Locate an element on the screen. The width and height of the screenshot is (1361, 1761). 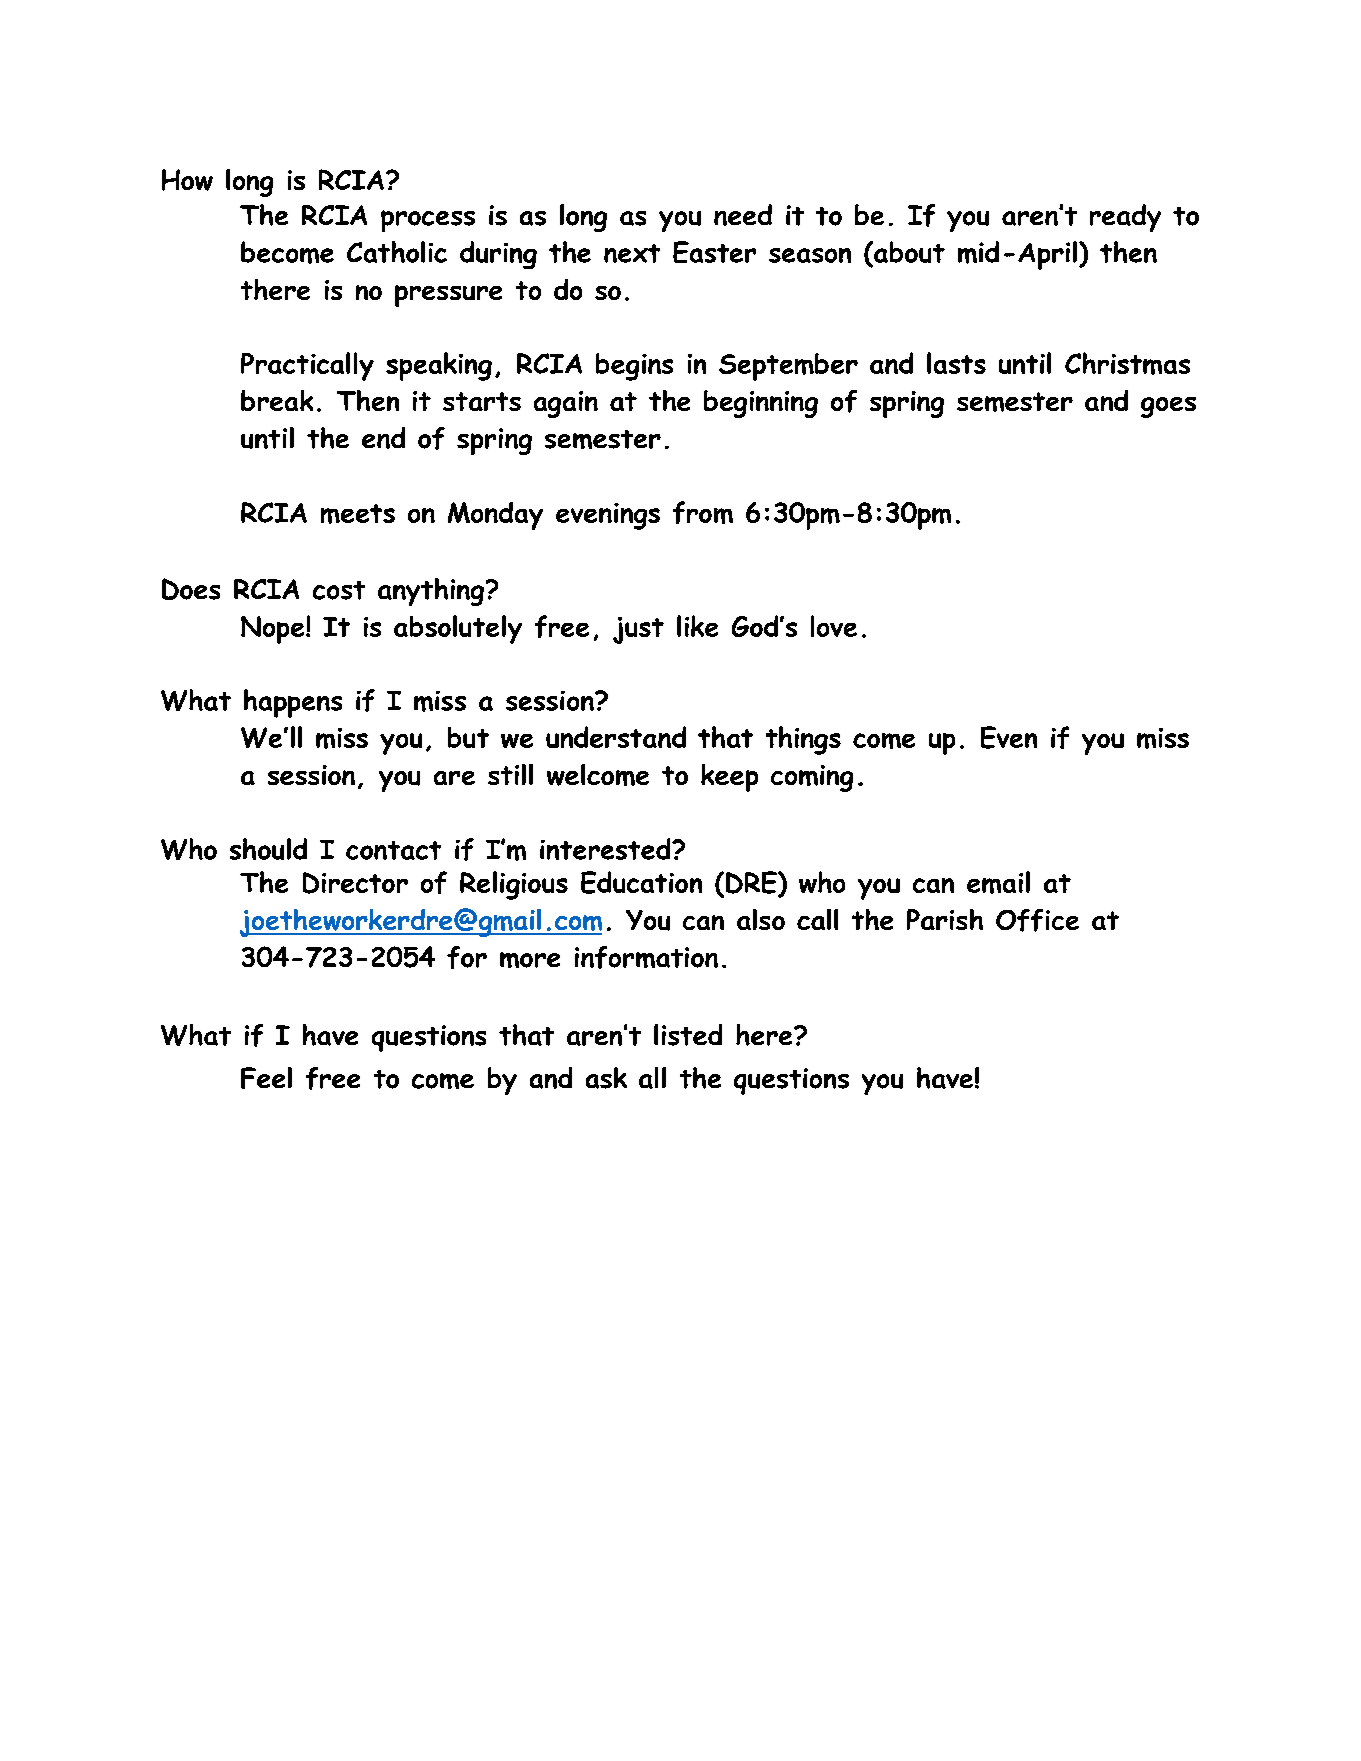
goes is located at coordinates (1168, 407).
